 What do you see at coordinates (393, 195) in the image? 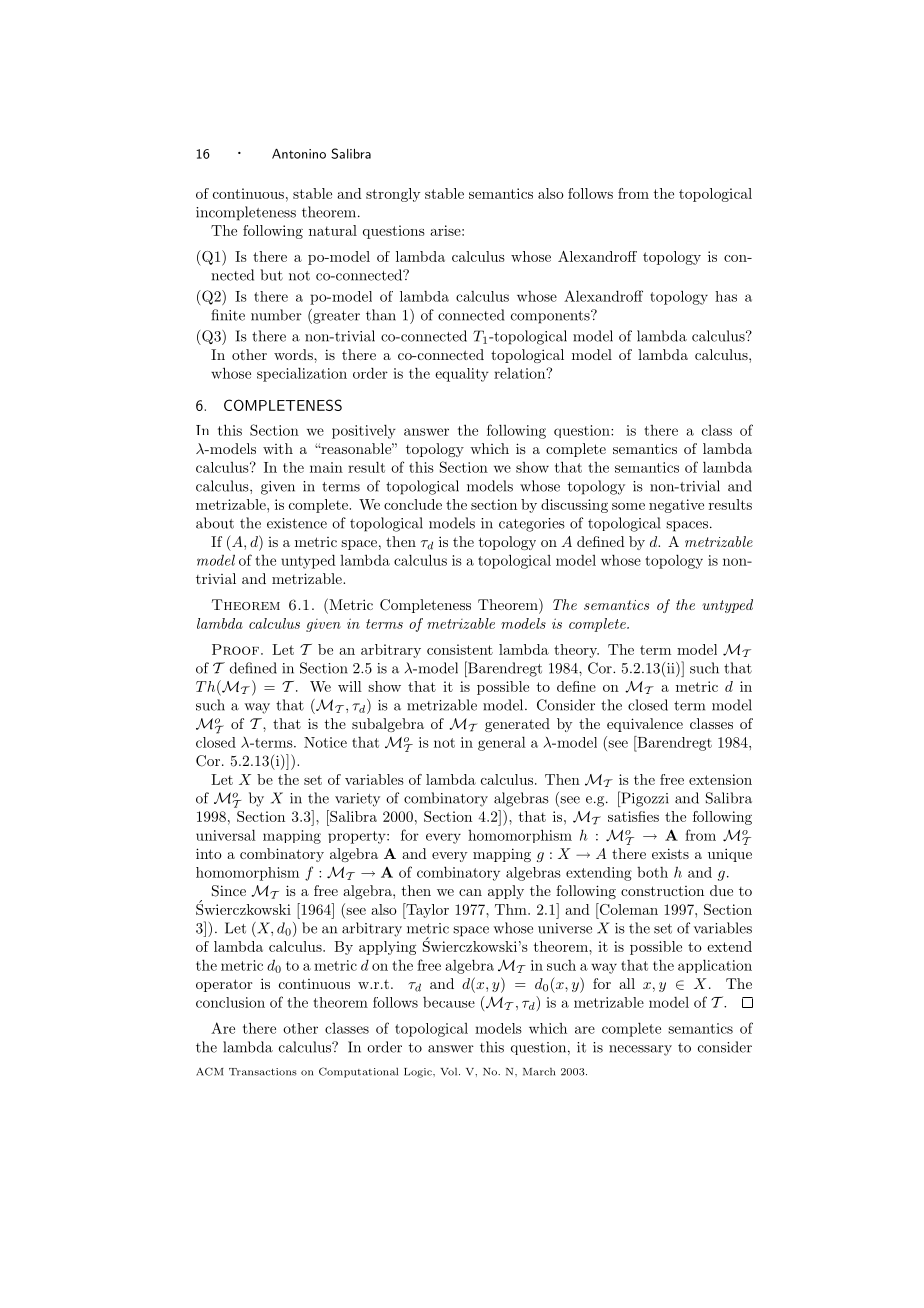
I see `strongly` at bounding box center [393, 195].
